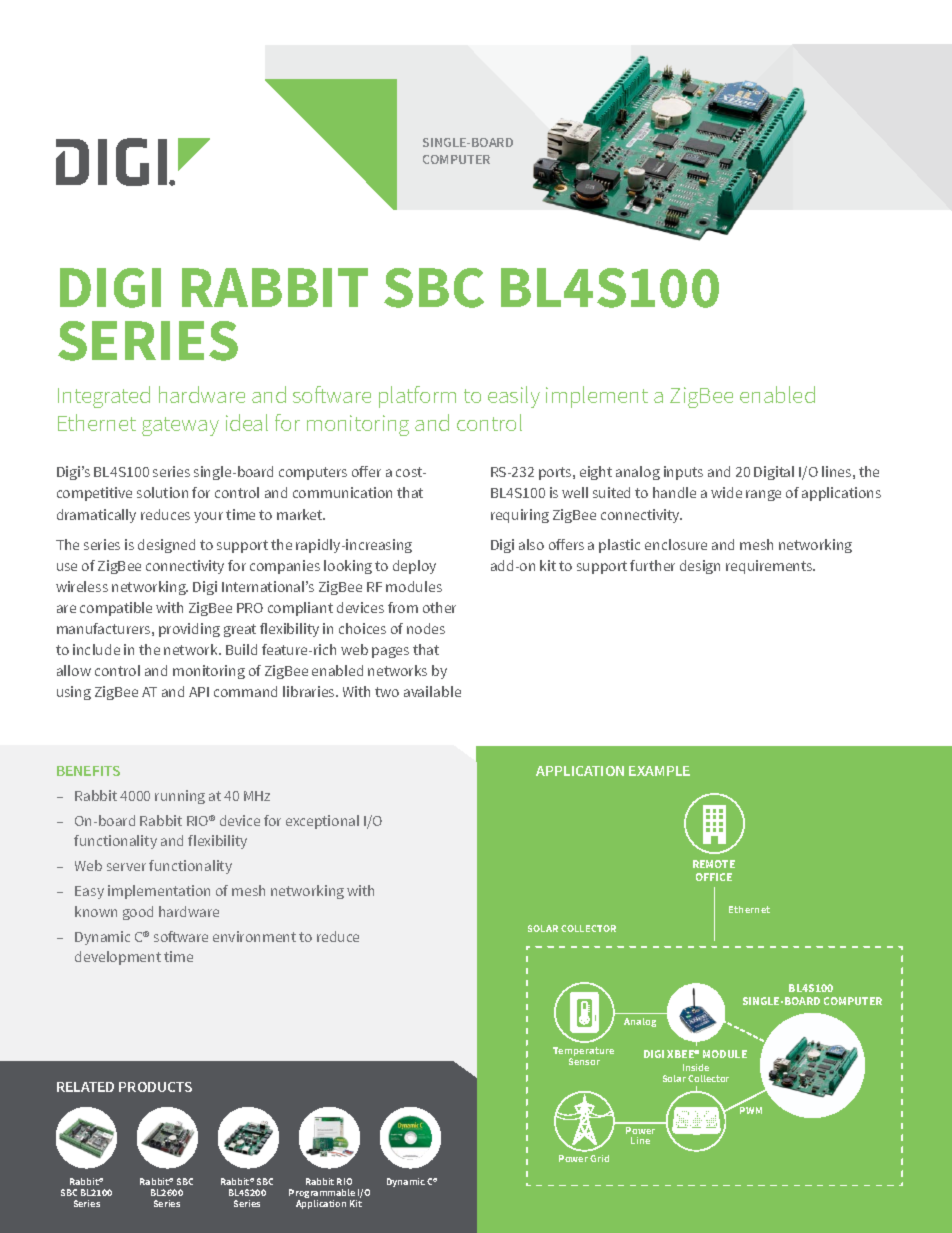 This page has width=952, height=1233. What do you see at coordinates (180, 426) in the page?
I see `gateway` at bounding box center [180, 426].
